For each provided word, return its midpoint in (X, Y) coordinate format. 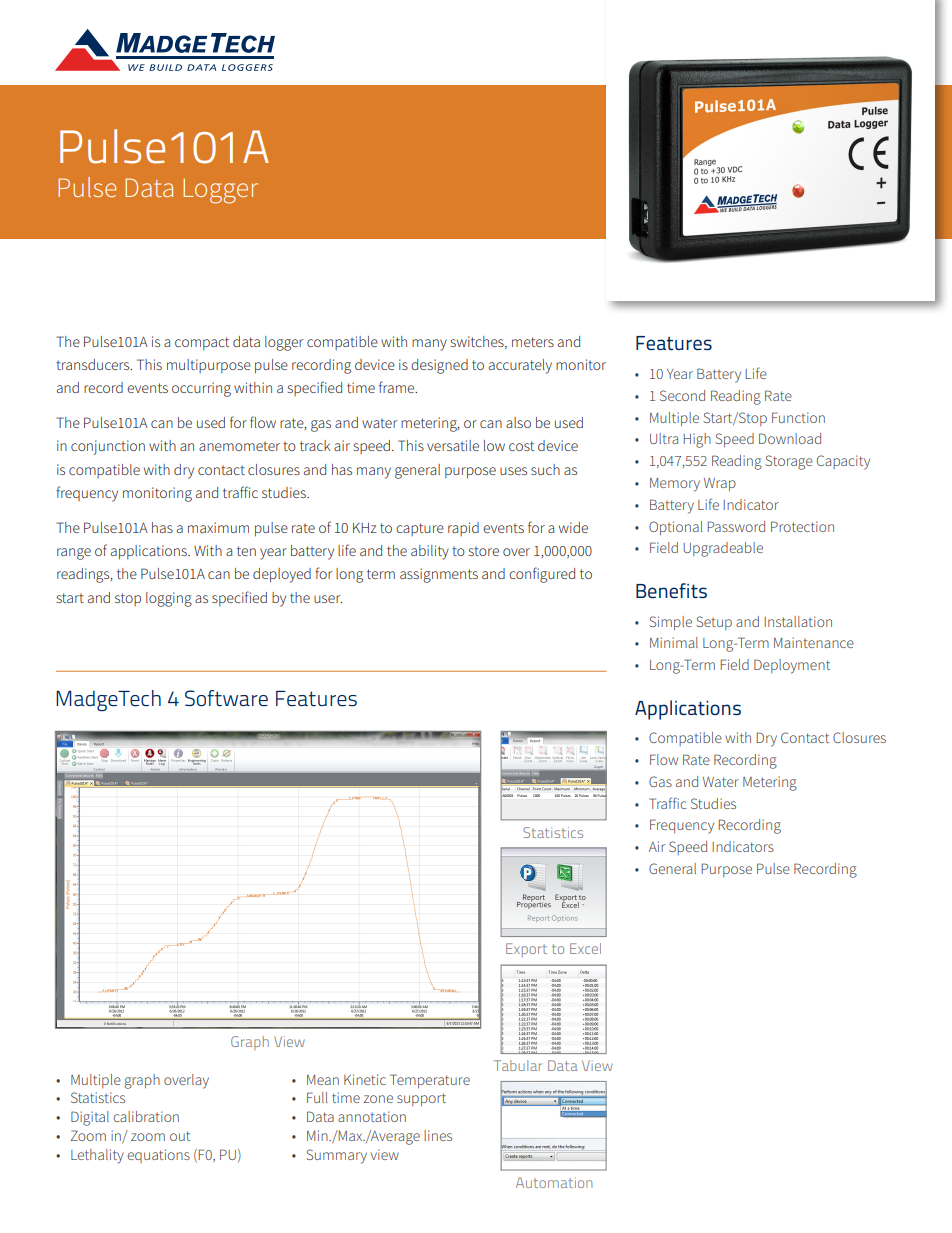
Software (226, 698)
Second (682, 395)
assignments (439, 575)
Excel (585, 948)
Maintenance (814, 642)
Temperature (430, 1081)
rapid (463, 529)
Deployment (792, 666)
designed (439, 366)
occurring (201, 389)
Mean (323, 1080)
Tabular (518, 1065)
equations (158, 1156)
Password (736, 526)
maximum (218, 527)
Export (526, 950)
